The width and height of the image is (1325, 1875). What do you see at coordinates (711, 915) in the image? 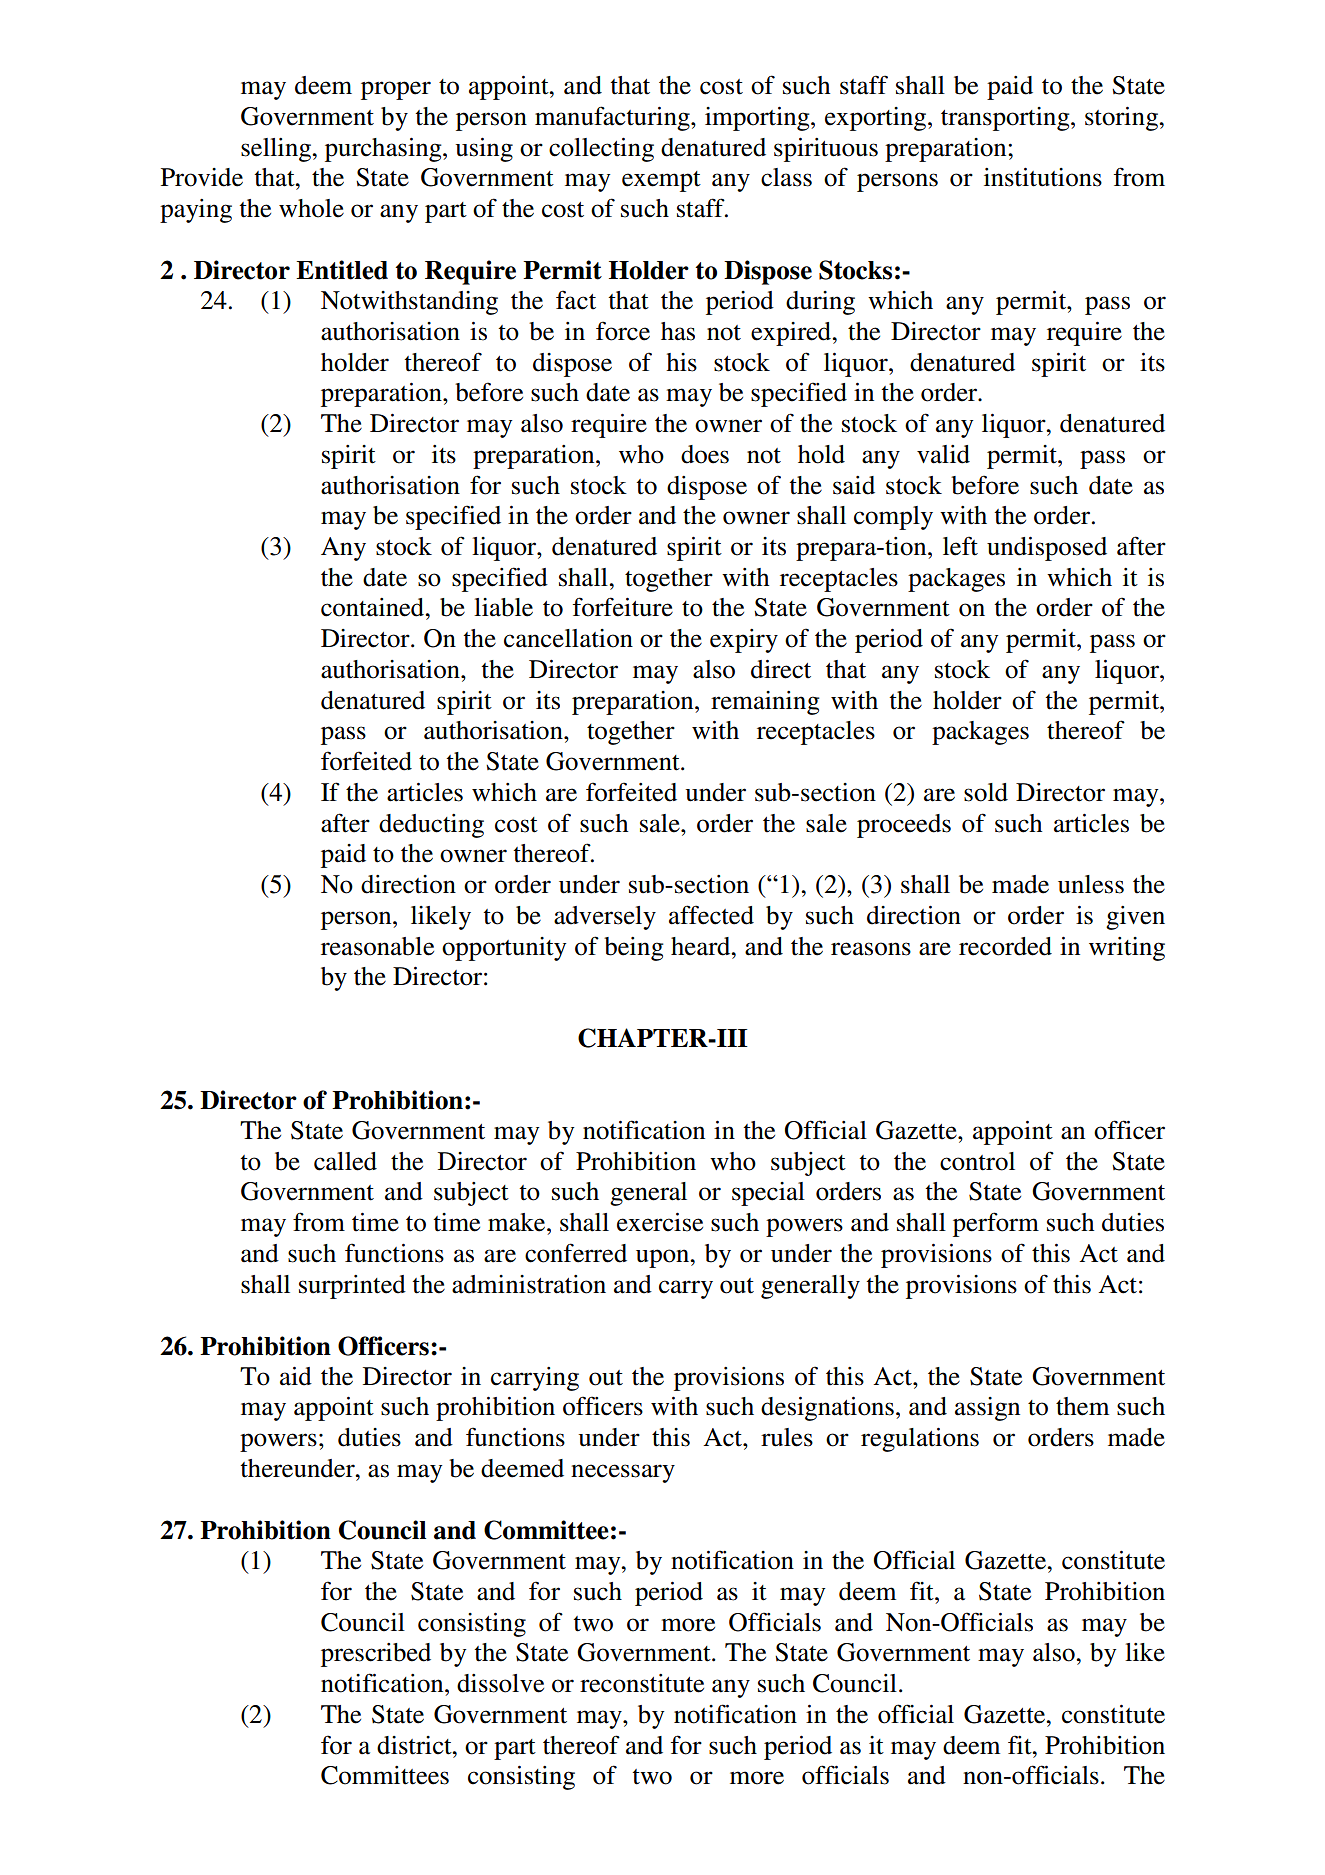
I see `affected` at bounding box center [711, 915].
